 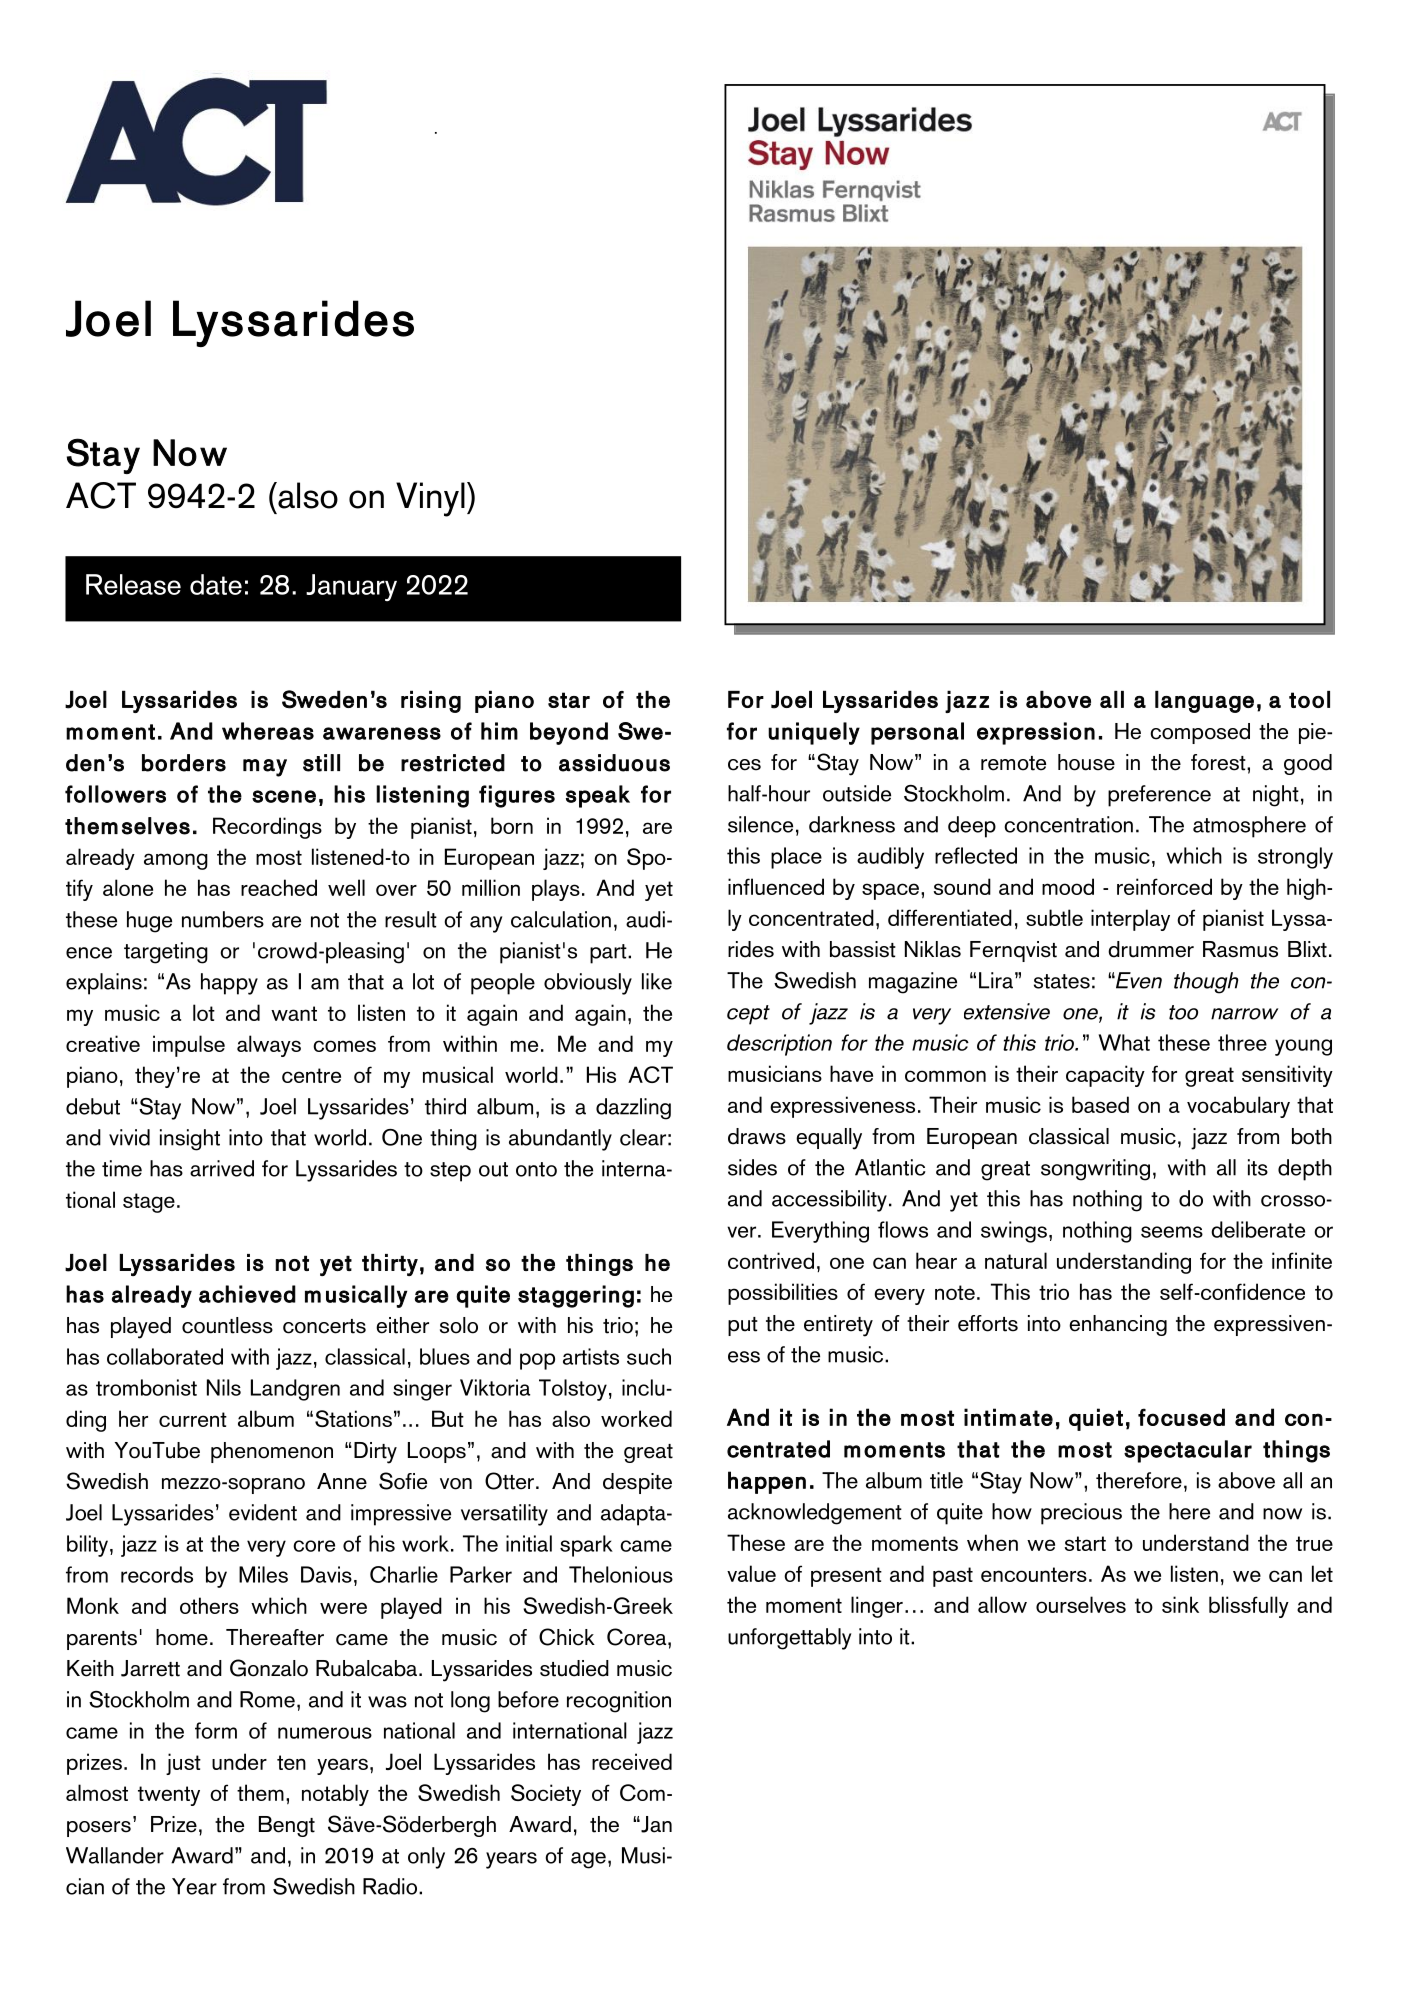 I want to click on arrived, so click(x=222, y=1168).
